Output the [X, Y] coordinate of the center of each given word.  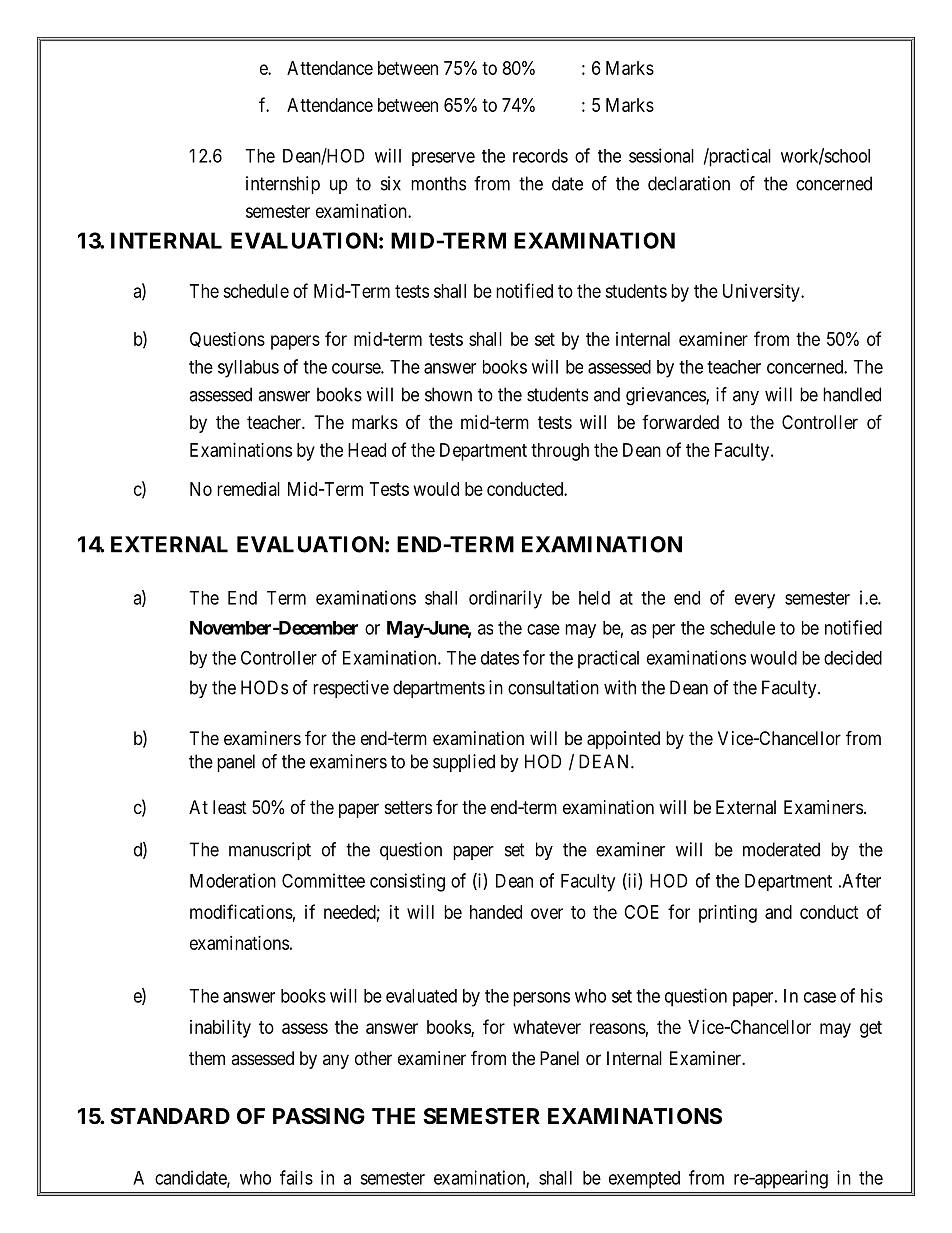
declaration [689, 183]
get [871, 1029]
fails [296, 1177]
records [540, 156]
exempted [644, 1180]
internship [283, 185]
